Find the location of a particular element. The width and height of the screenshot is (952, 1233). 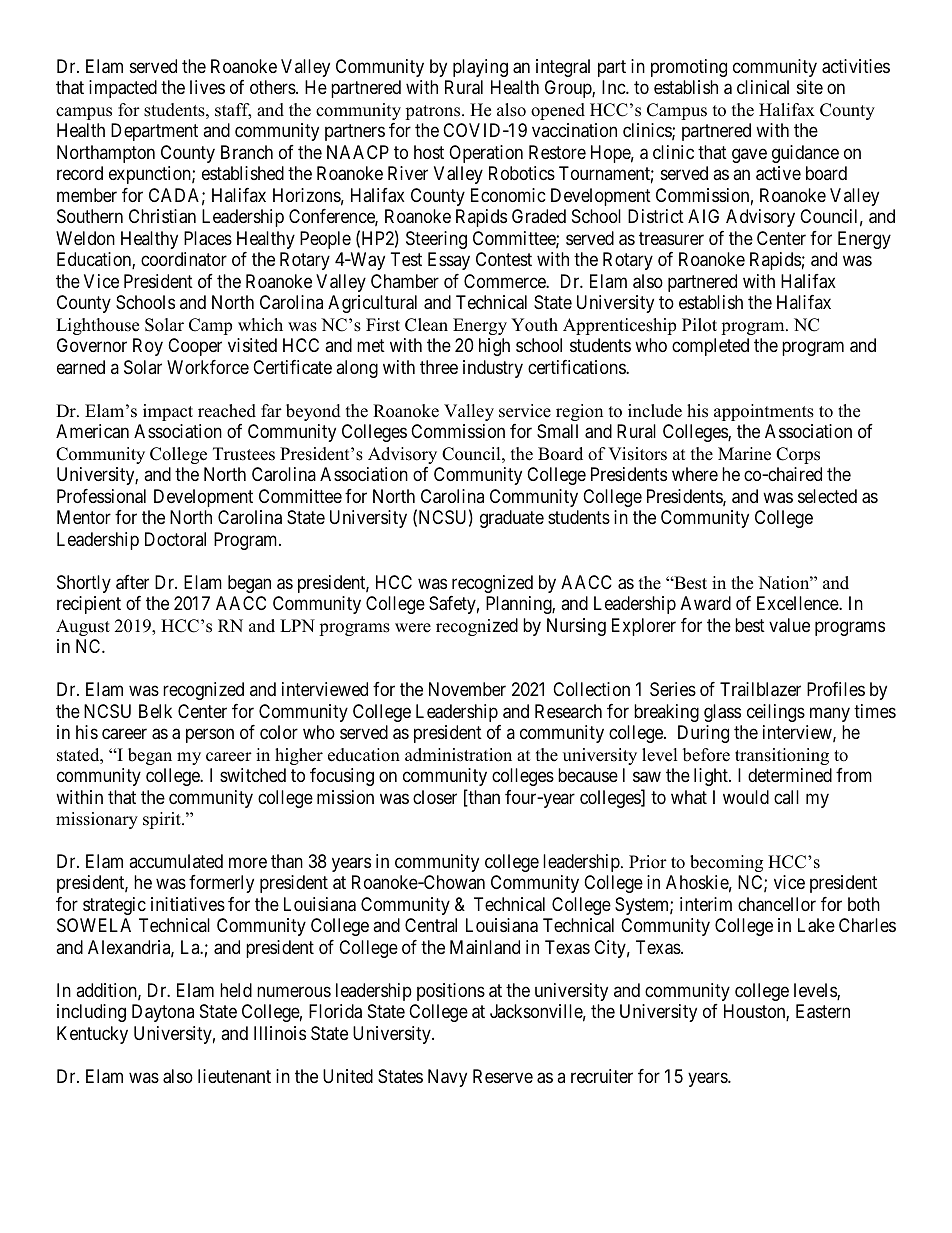

Reserve is located at coordinates (503, 1076).
